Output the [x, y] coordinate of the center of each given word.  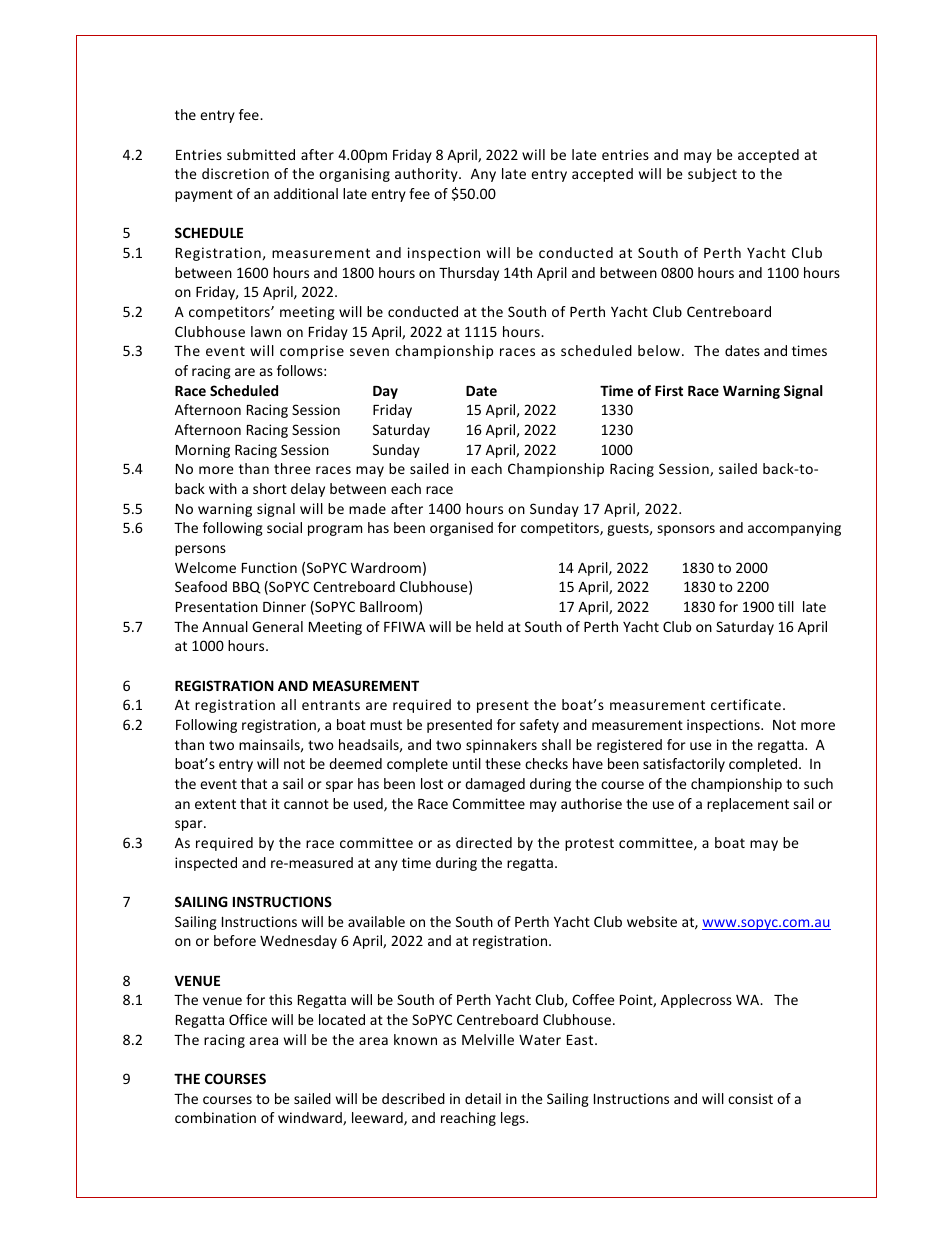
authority [427, 175]
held [489, 626]
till [786, 606]
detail [483, 1098]
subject [712, 175]
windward [311, 1118]
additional [306, 193]
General [277, 626]
